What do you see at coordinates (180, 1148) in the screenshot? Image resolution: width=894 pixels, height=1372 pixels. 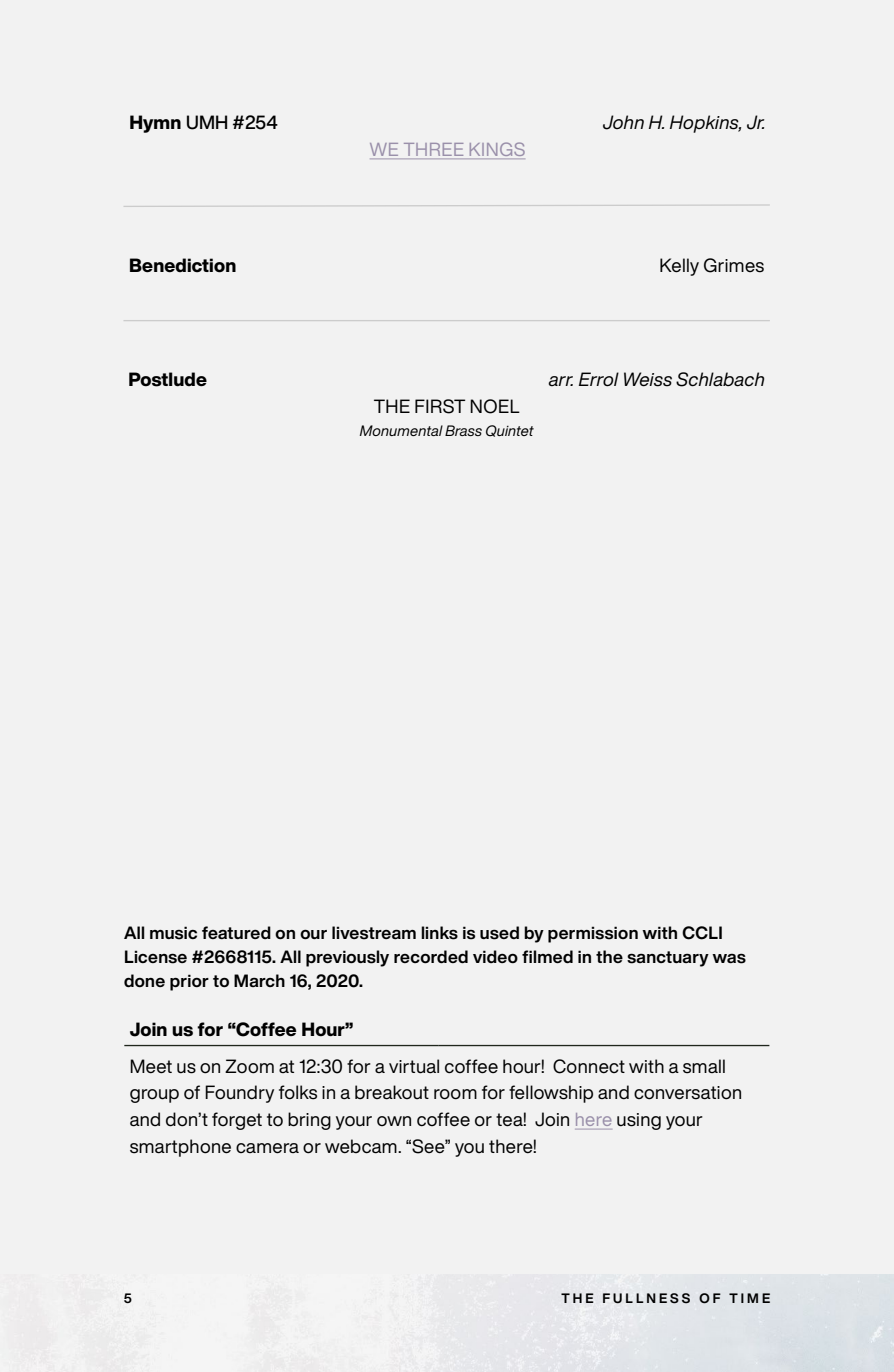 I see `smartphone` at bounding box center [180, 1148].
